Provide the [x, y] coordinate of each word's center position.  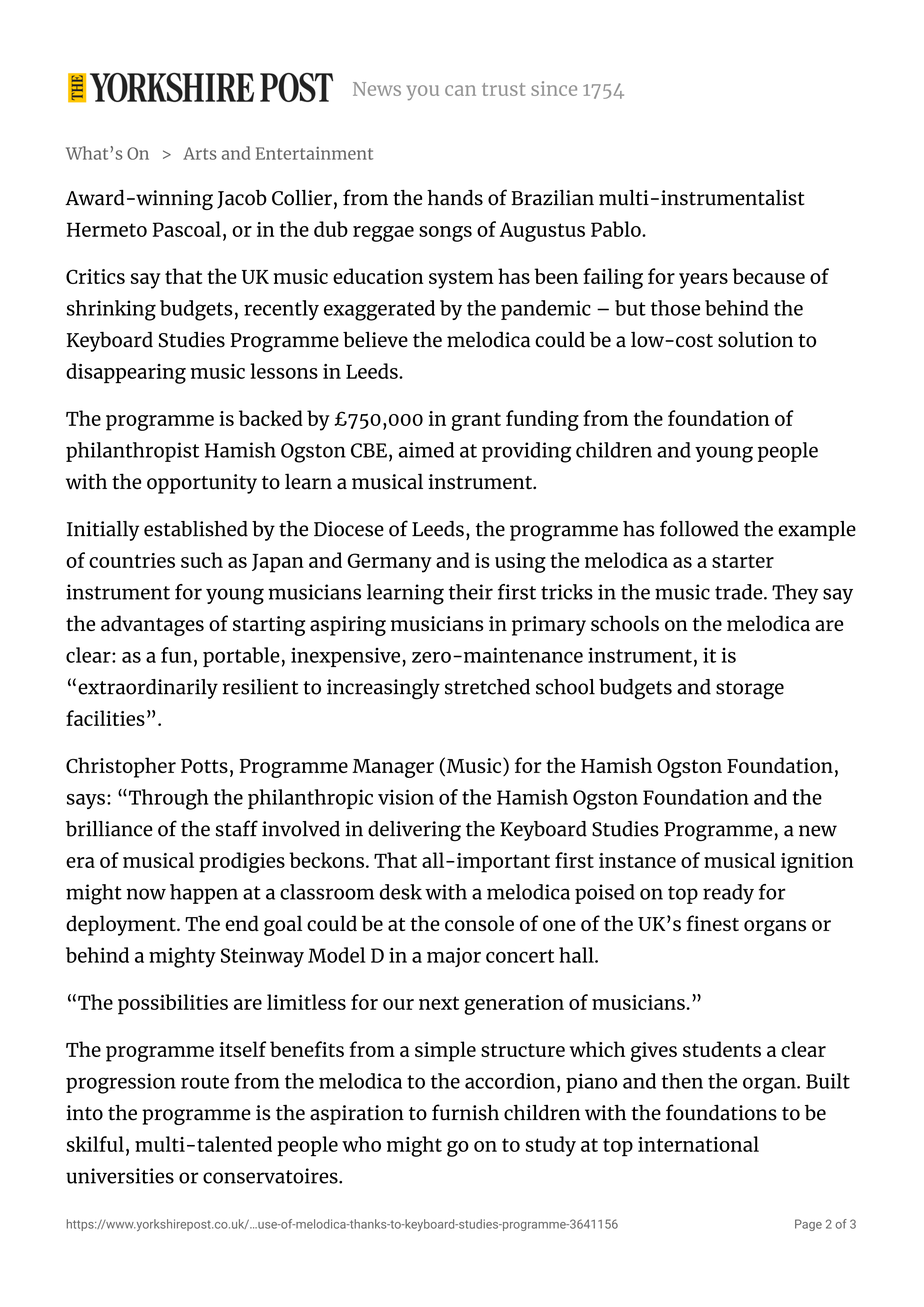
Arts [200, 153]
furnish [465, 1112]
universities [120, 1176]
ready [728, 894]
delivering [414, 831]
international [698, 1144]
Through [167, 799]
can [460, 90]
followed [699, 528]
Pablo [617, 229]
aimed [426, 450]
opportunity [202, 484]
